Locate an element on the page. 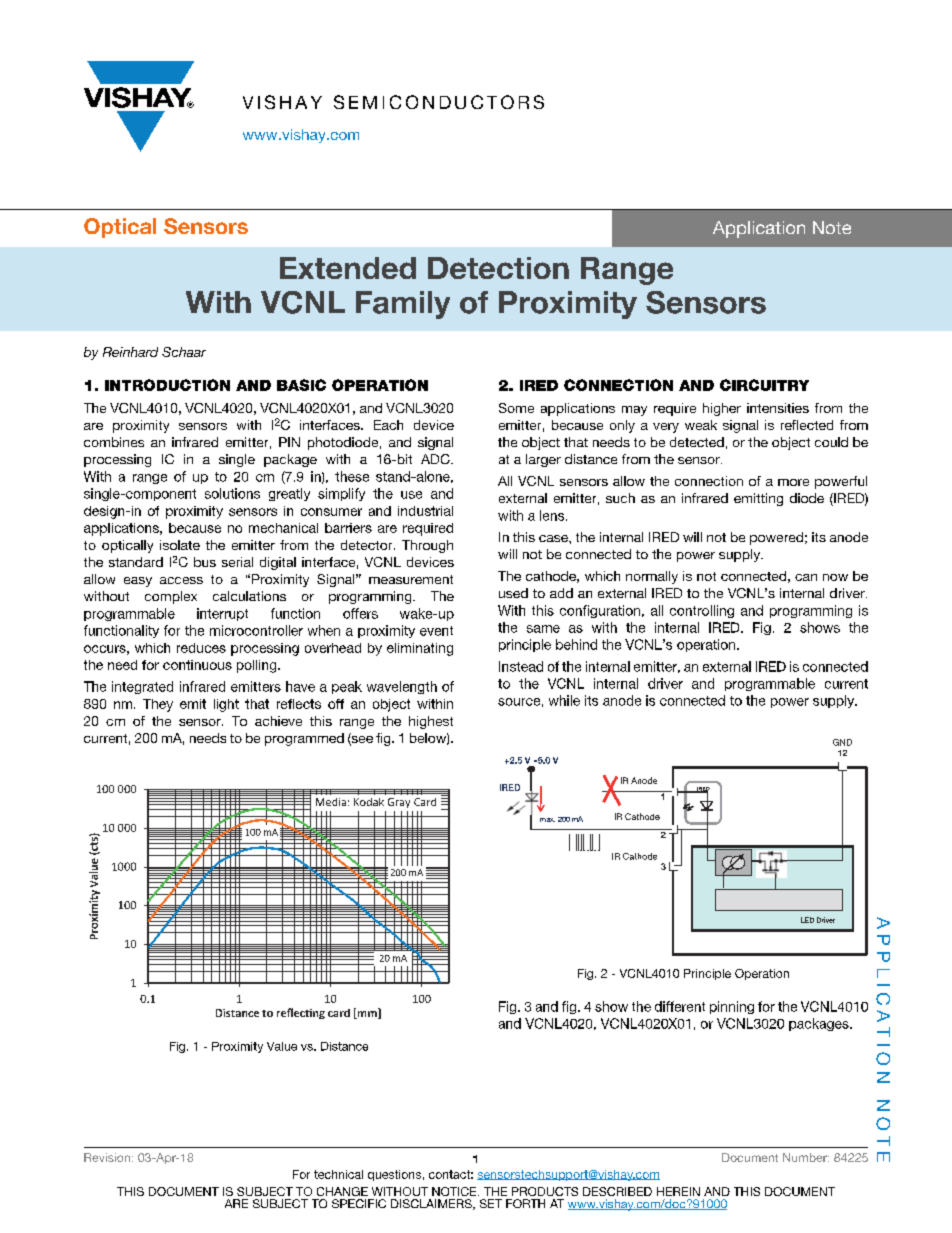 The image size is (952, 1233). max is located at coordinates (547, 820).
